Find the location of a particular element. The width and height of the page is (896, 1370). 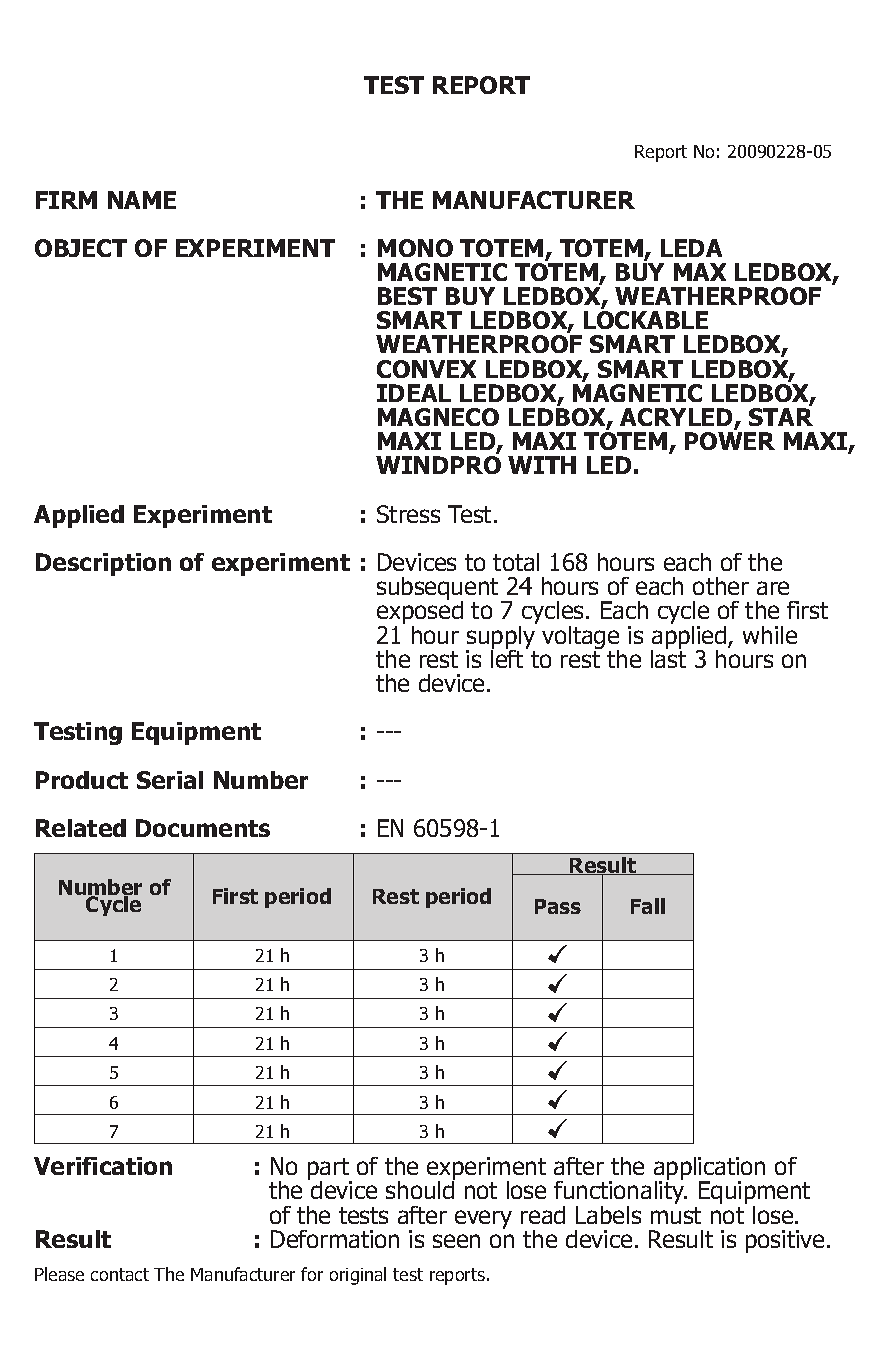

Serial is located at coordinates (170, 780).
